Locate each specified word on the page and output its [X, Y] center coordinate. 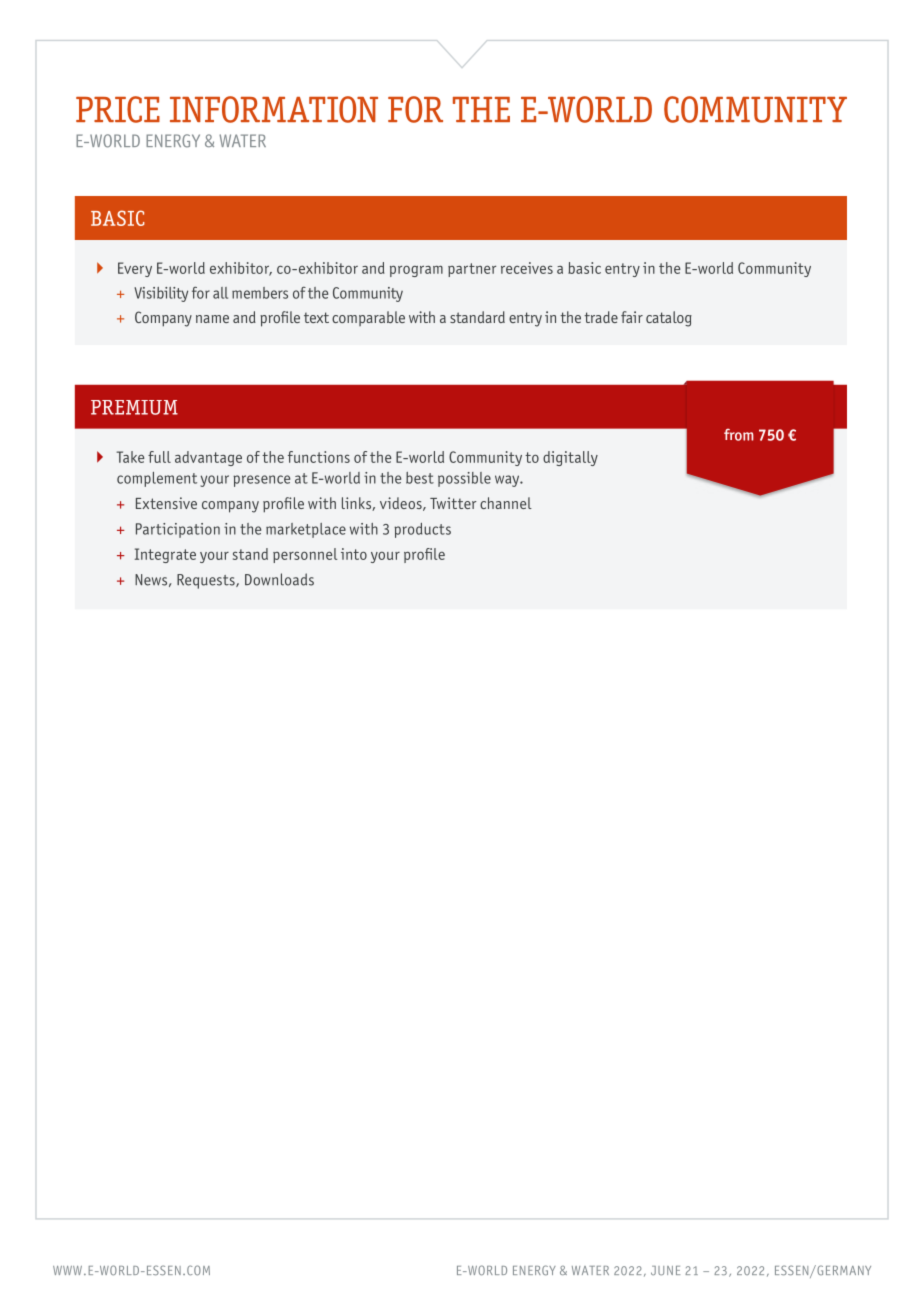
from [739, 435]
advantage [208, 458]
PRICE [118, 109]
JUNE [665, 1270]
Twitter [453, 503]
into [354, 554]
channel [506, 503]
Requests [207, 581]
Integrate [165, 555]
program [416, 271]
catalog [669, 319]
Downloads [279, 579]
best [420, 478]
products [422, 530]
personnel [305, 555]
